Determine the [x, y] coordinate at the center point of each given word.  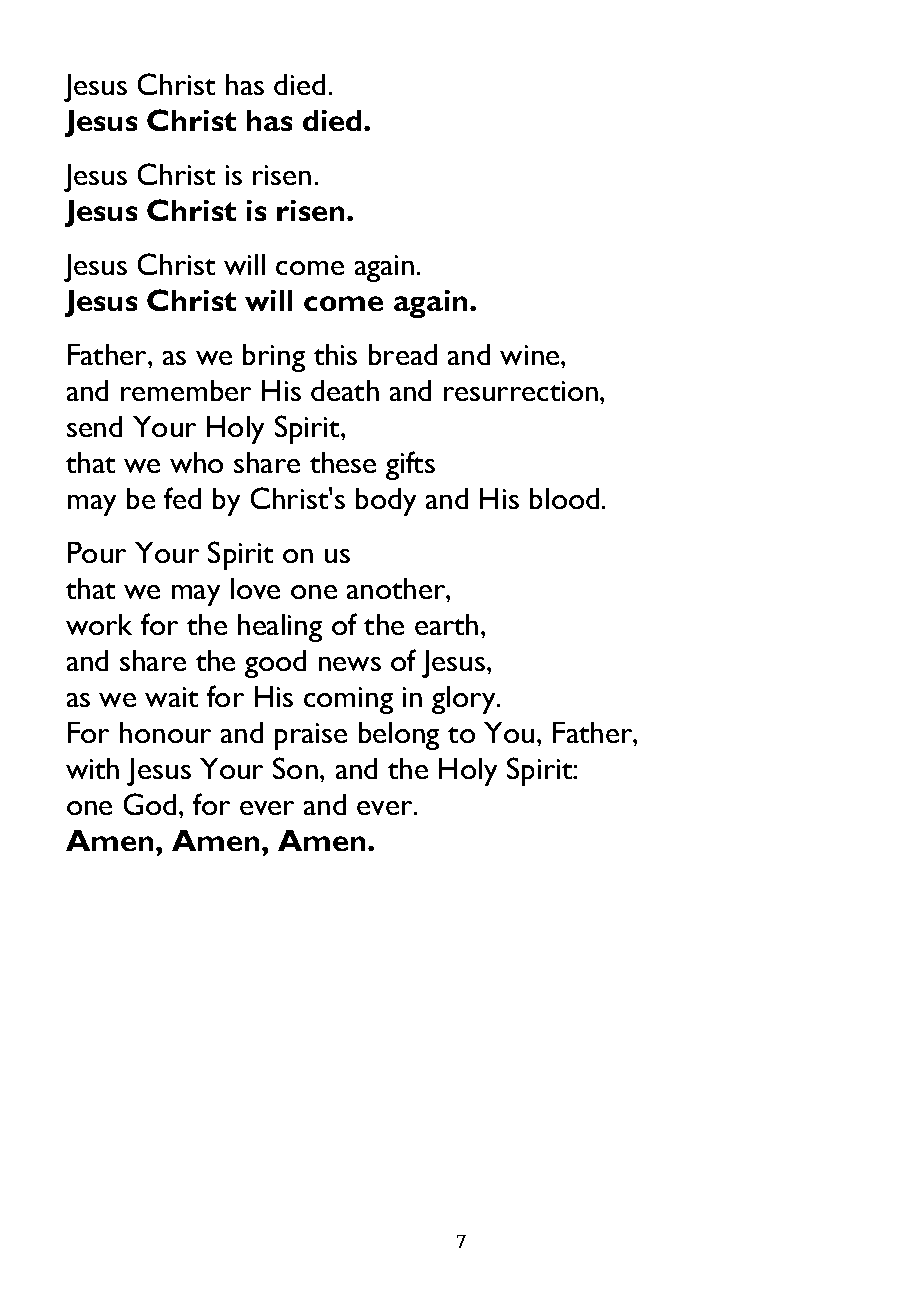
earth [446, 624]
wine [531, 355]
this [335, 354]
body [386, 502]
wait [171, 697]
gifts [410, 465]
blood [564, 498]
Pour [97, 552]
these [343, 462]
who [196, 462]
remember [186, 390]
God [150, 804]
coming [348, 700]
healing [280, 628]
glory [465, 700]
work [99, 624]
